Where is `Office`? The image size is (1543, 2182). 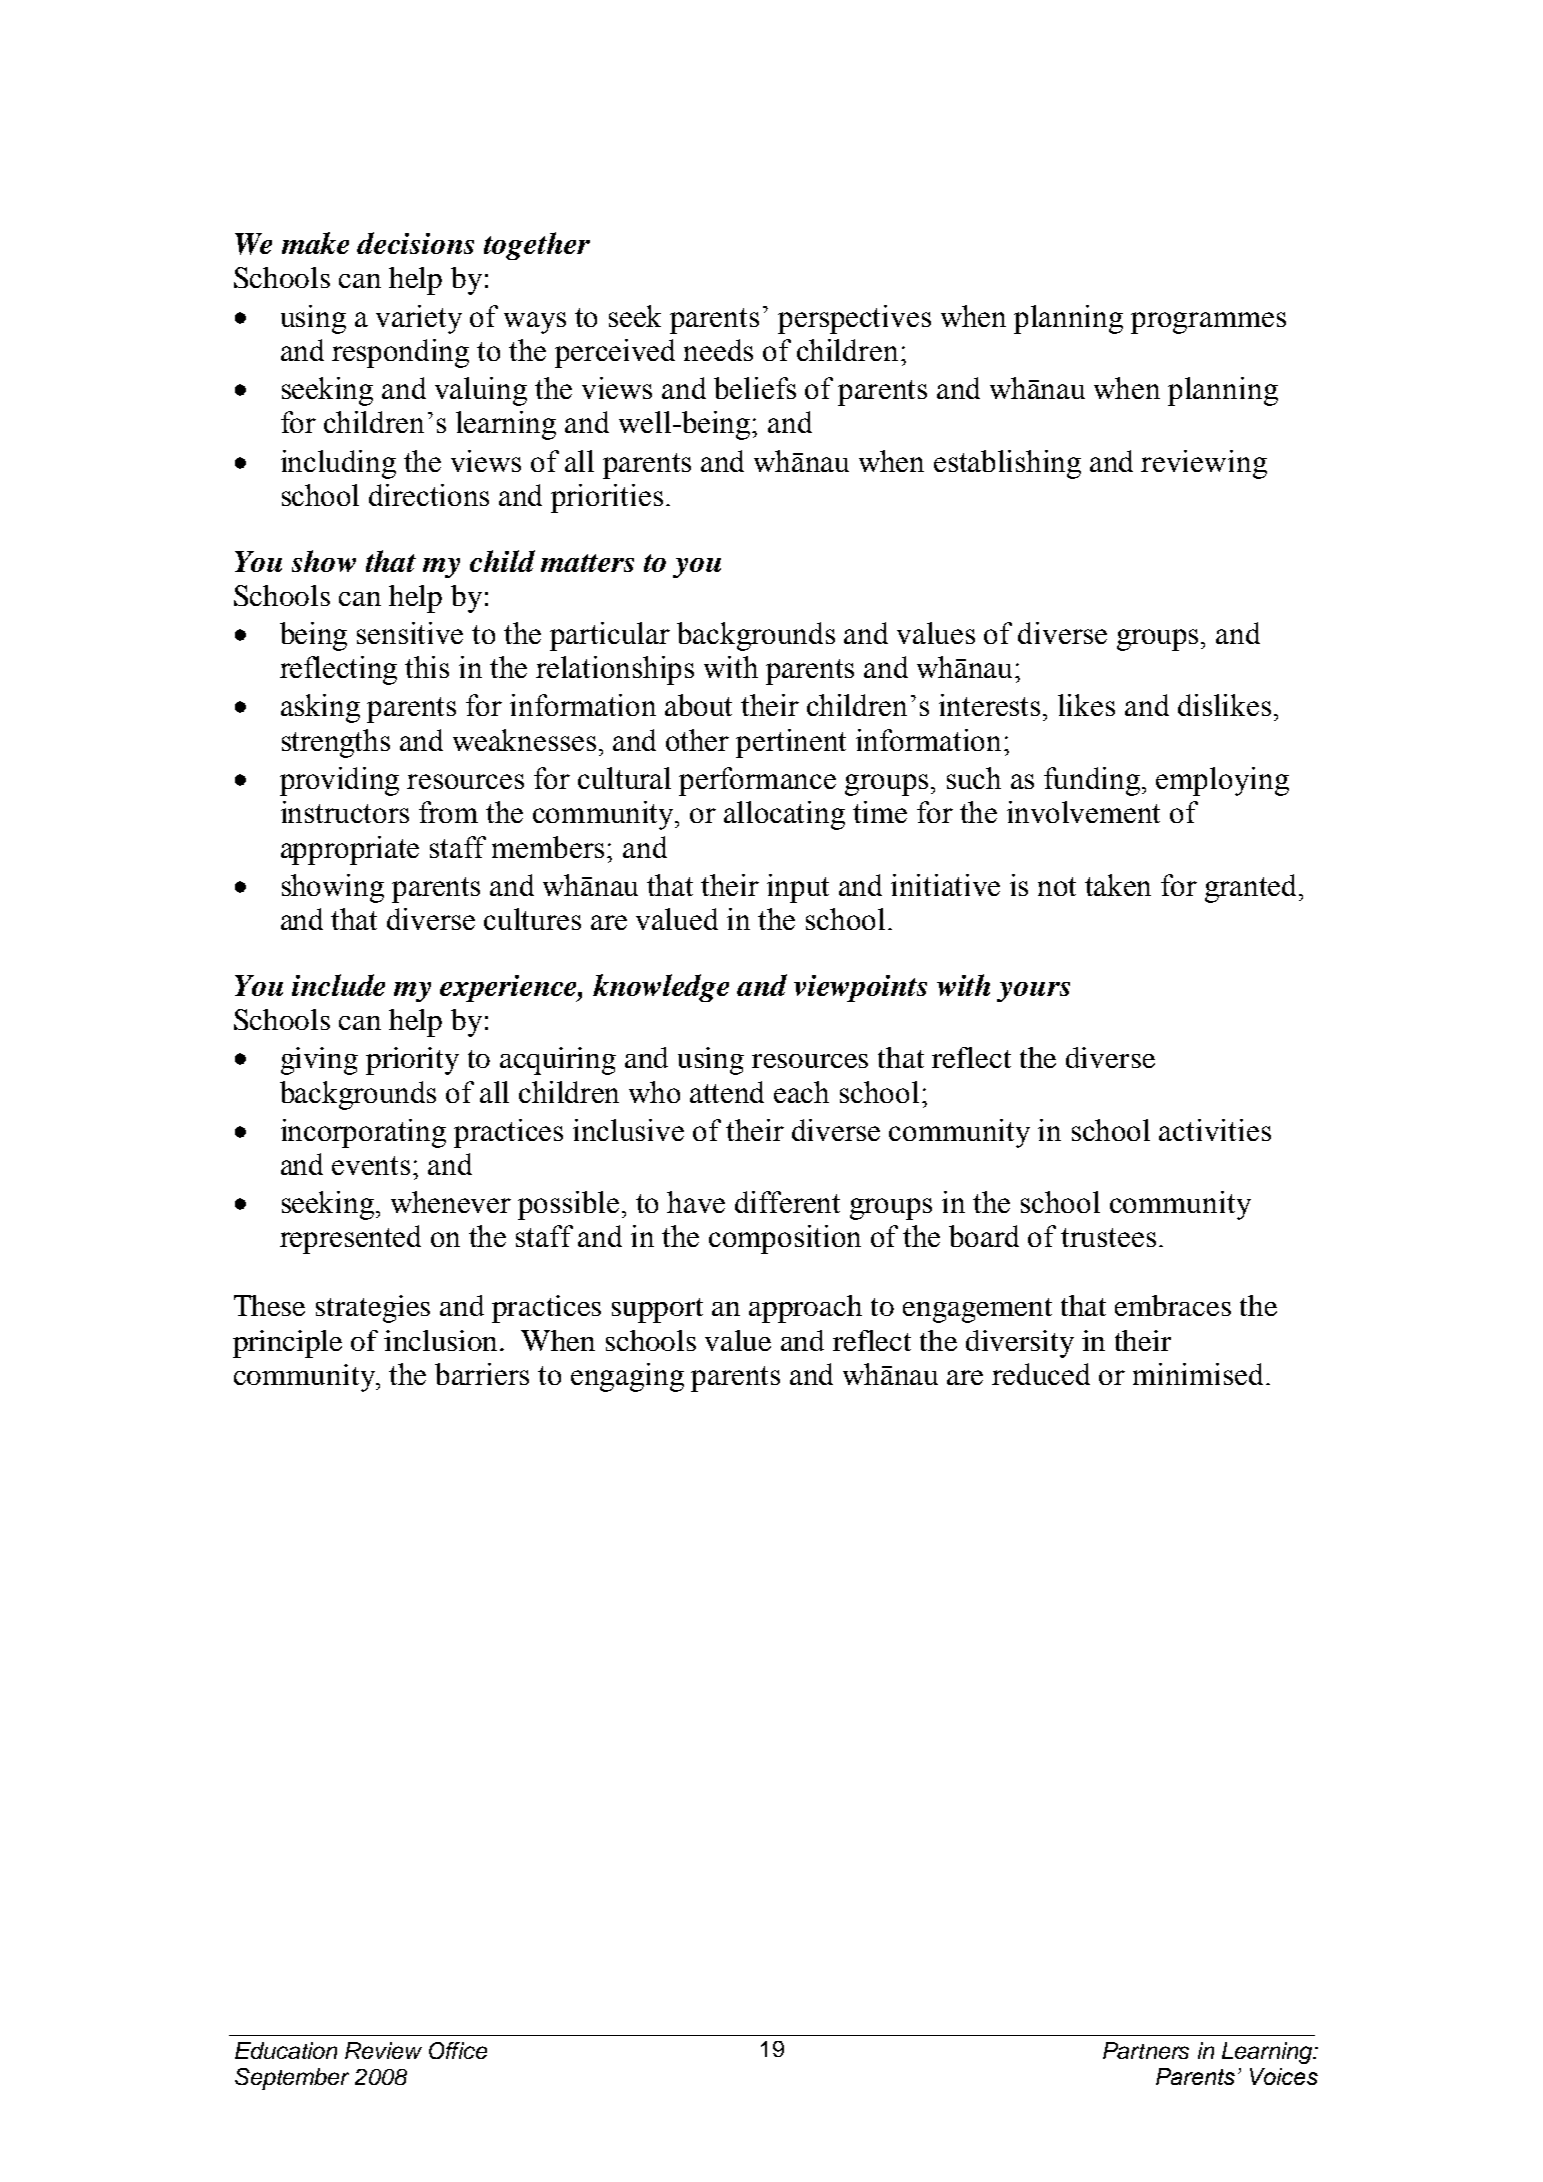
Office is located at coordinates (458, 2050).
